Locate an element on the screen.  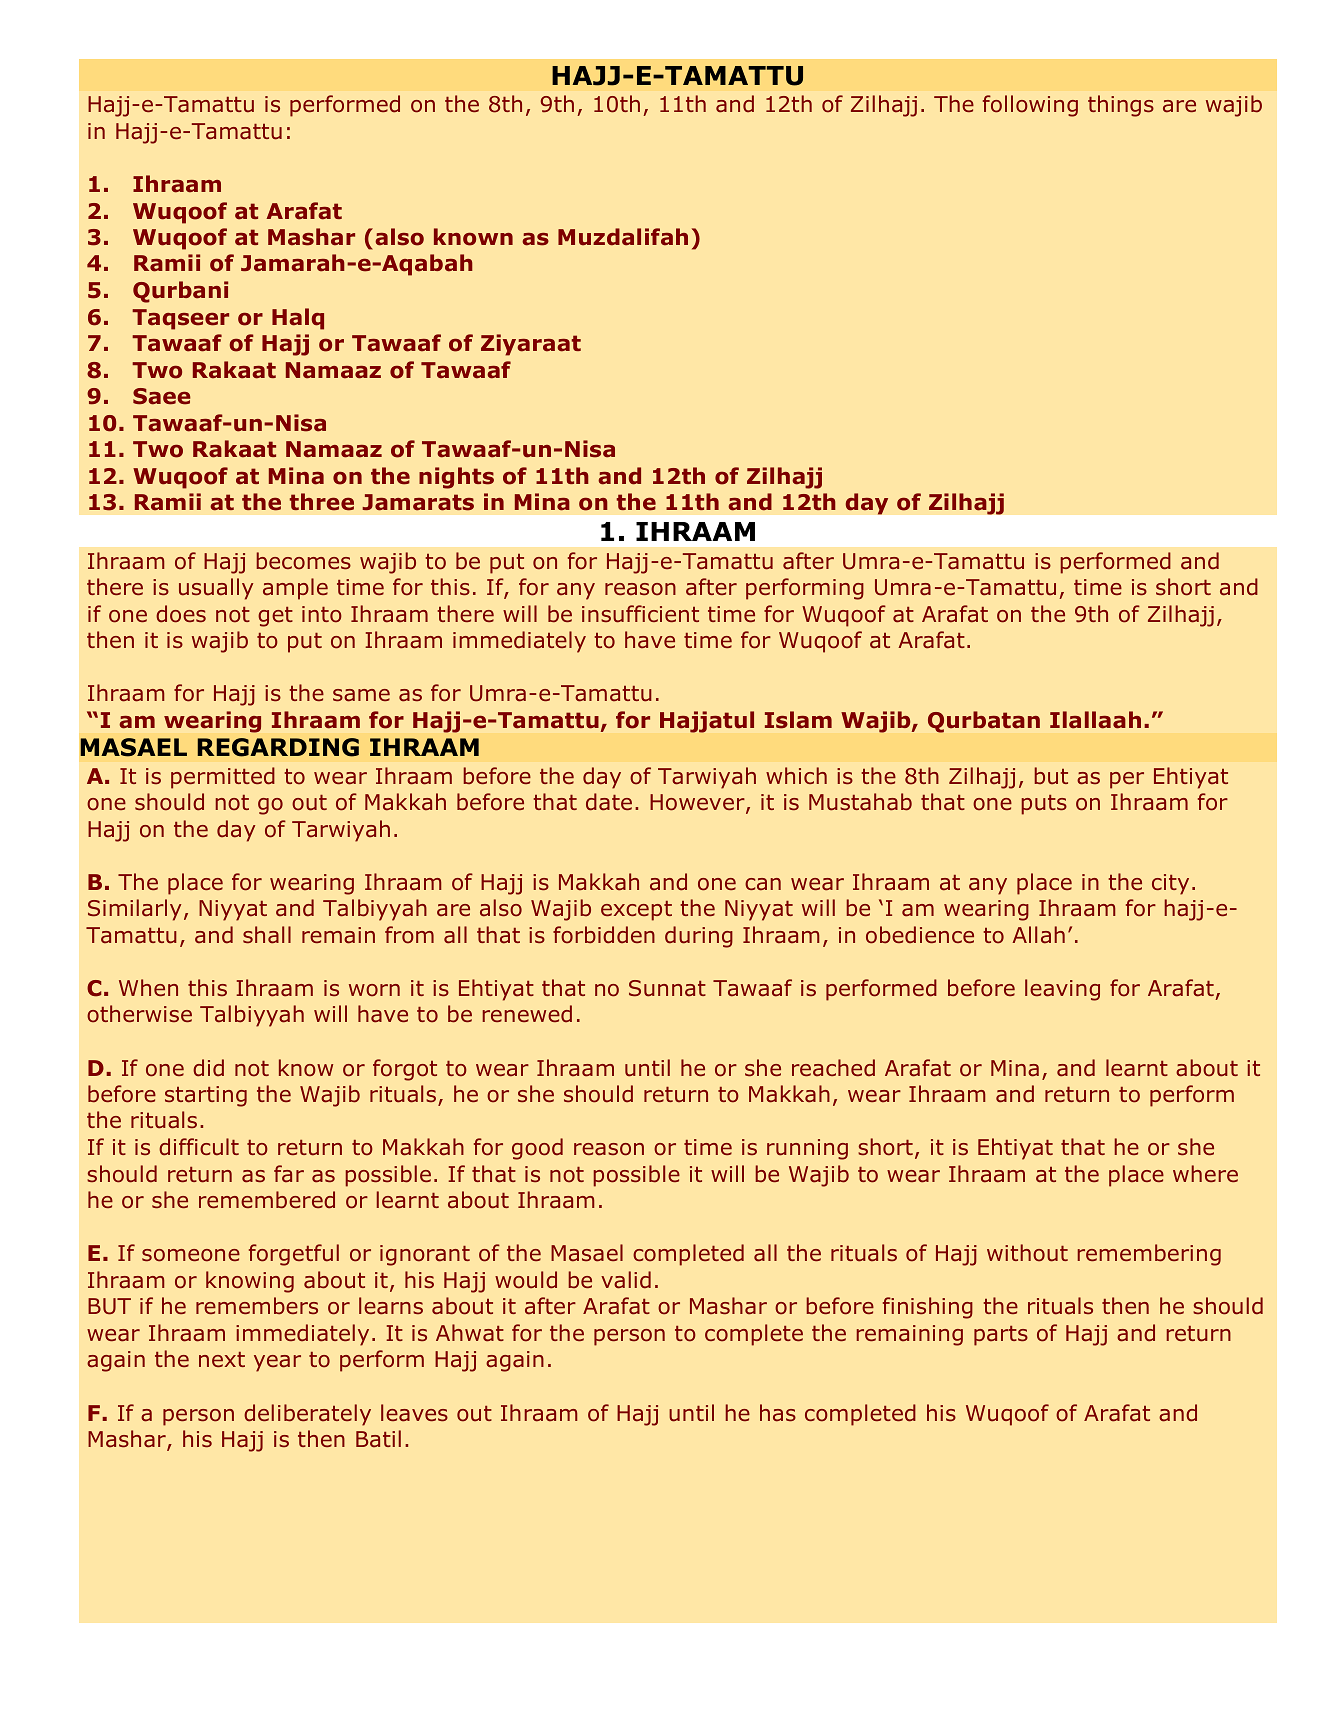
becomes is located at coordinates (303, 561).
